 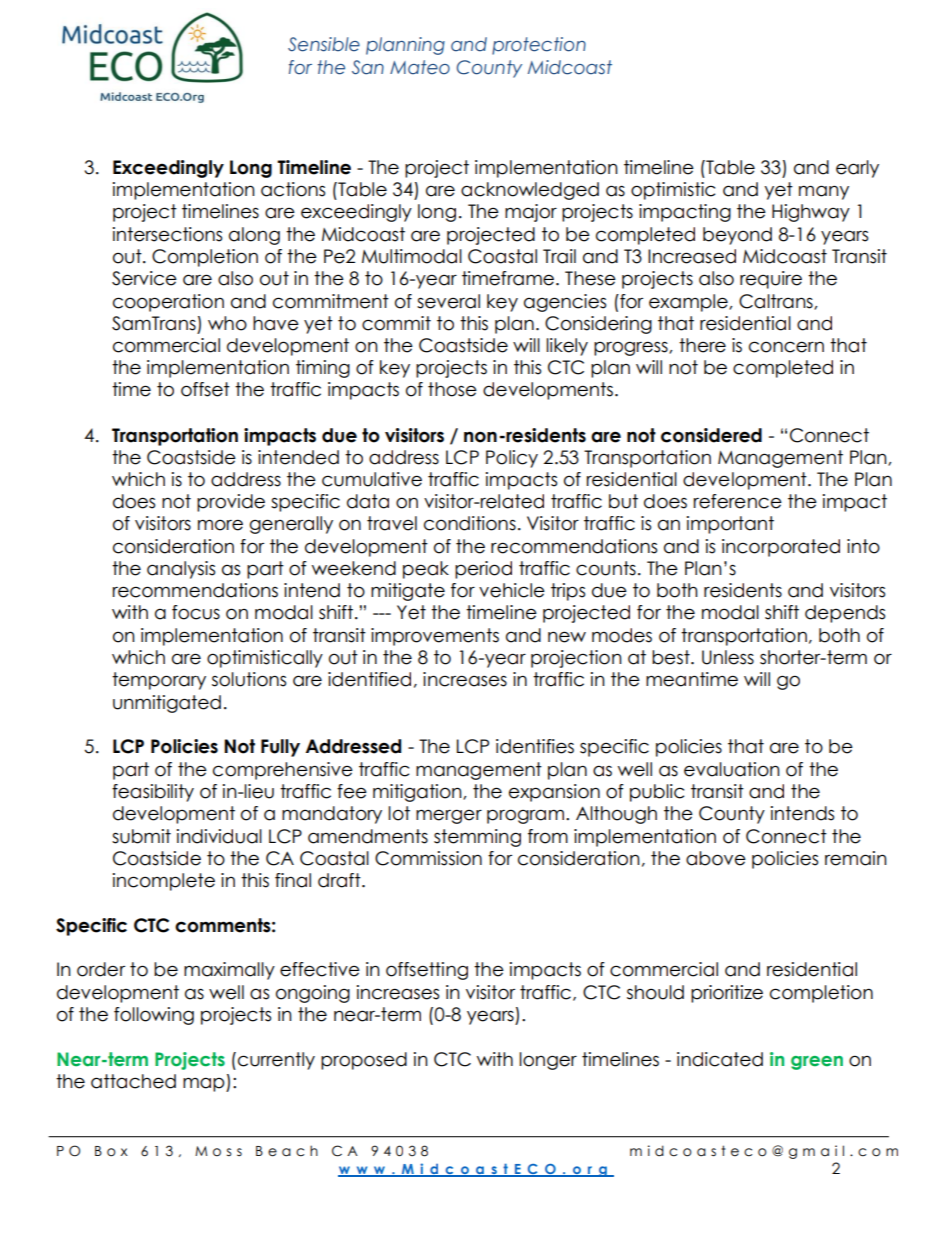 I want to click on analysis, so click(x=181, y=570).
